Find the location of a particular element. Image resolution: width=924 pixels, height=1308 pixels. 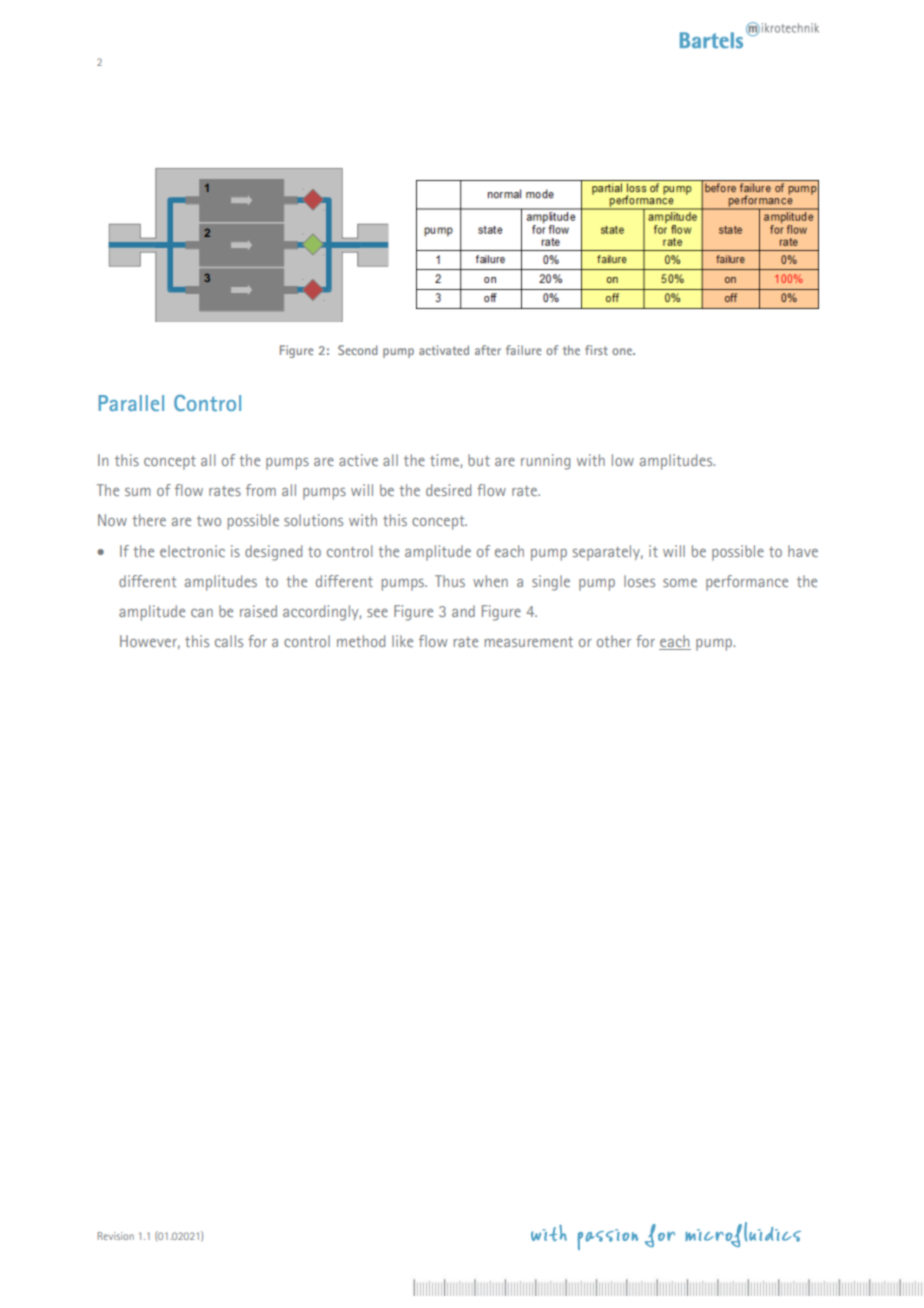

first is located at coordinates (596, 350).
